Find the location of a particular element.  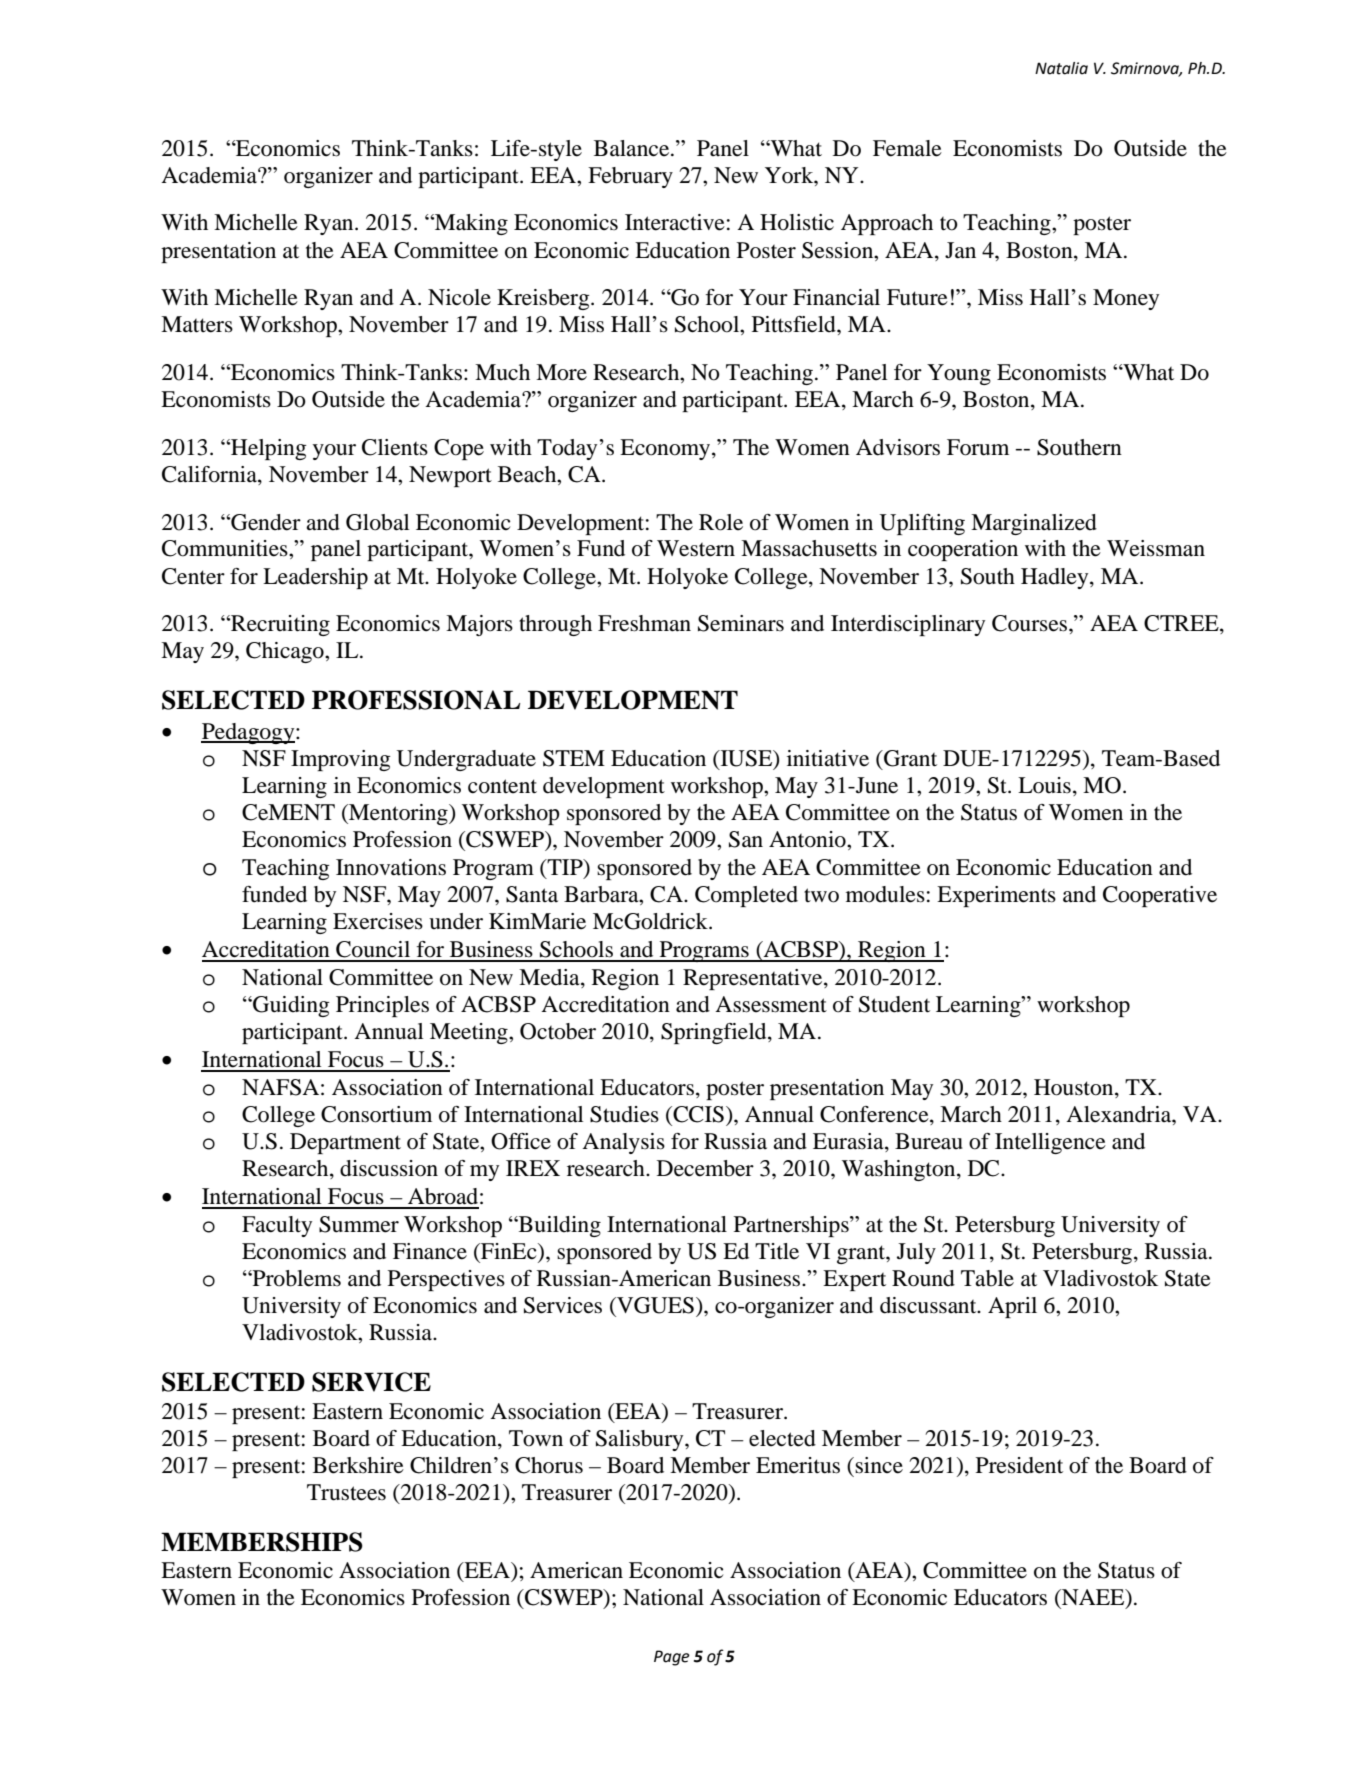

Table is located at coordinates (987, 1278).
